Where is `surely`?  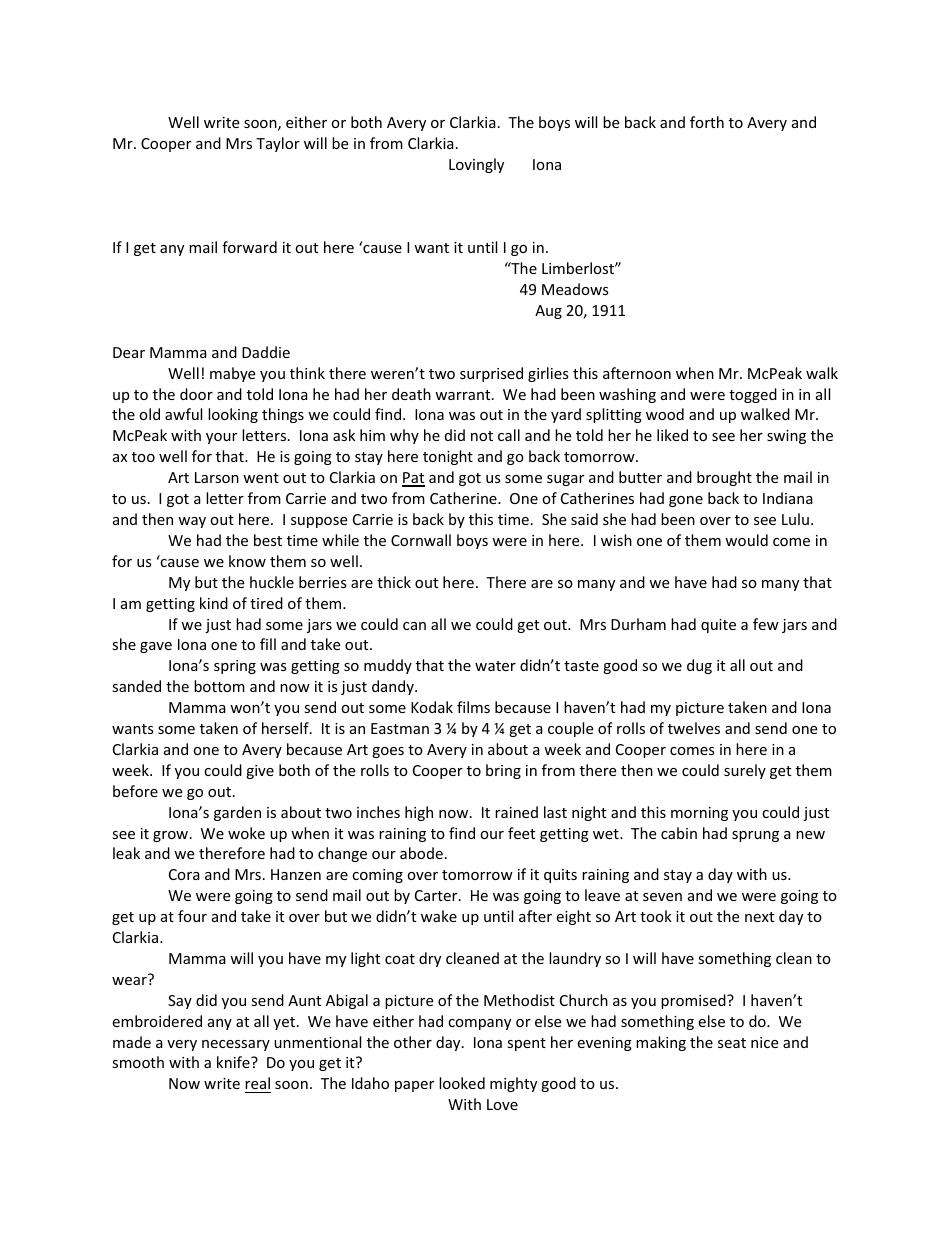
surely is located at coordinates (745, 771).
